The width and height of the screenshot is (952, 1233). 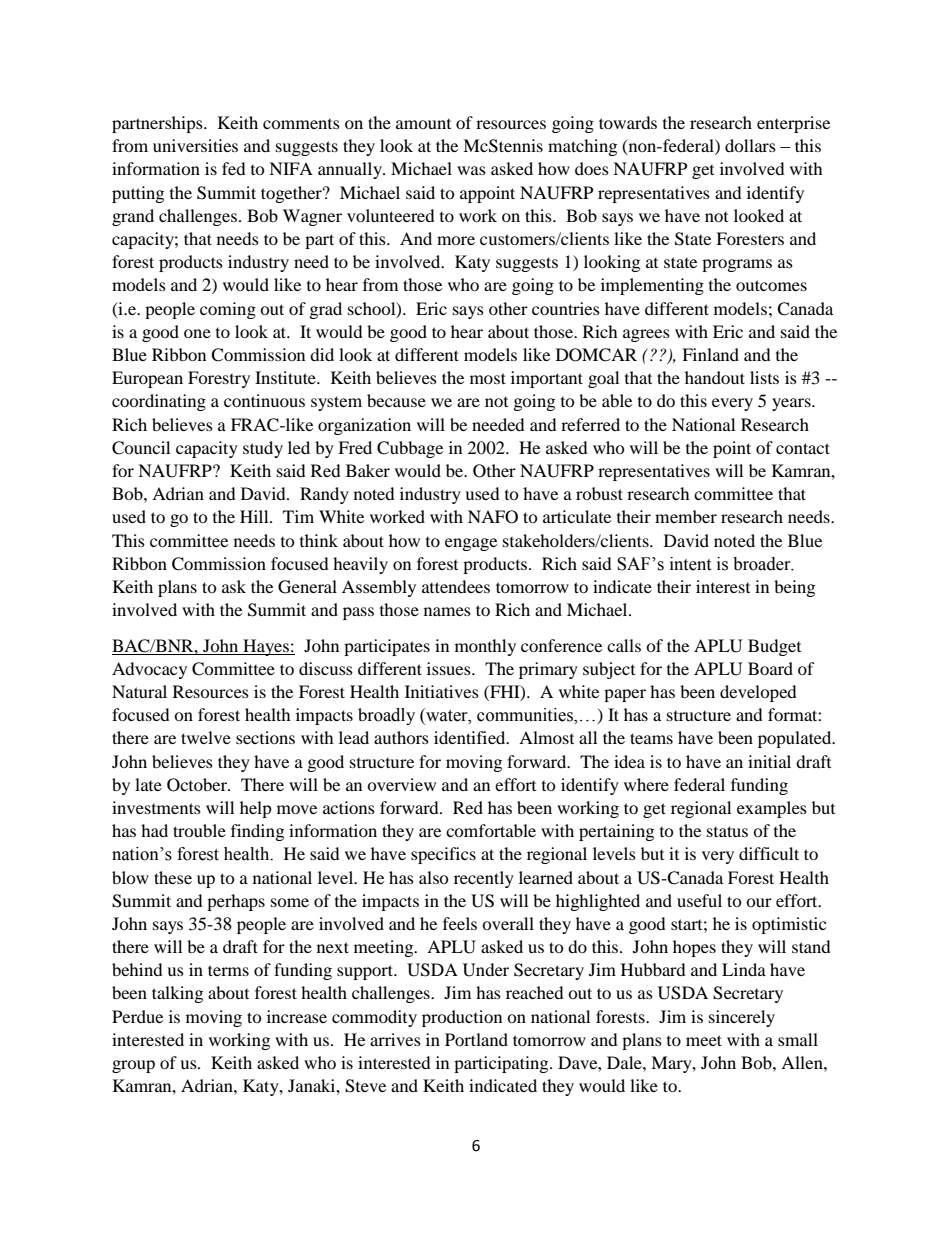 What do you see at coordinates (197, 333) in the screenshot?
I see `one` at bounding box center [197, 333].
